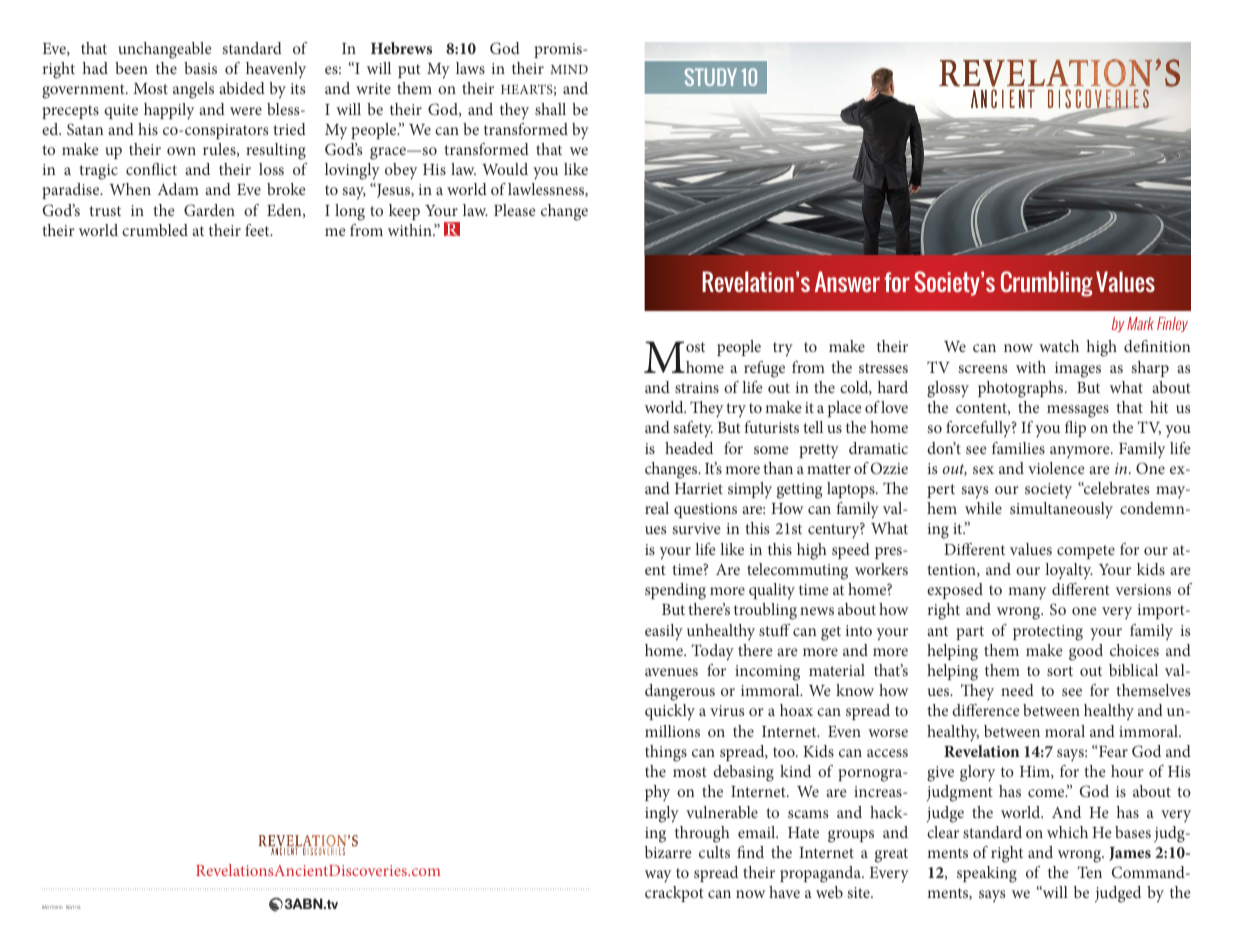 The height and width of the screenshot is (952, 1233). Describe the element at coordinates (658, 876) in the screenshot. I see `way` at that location.
